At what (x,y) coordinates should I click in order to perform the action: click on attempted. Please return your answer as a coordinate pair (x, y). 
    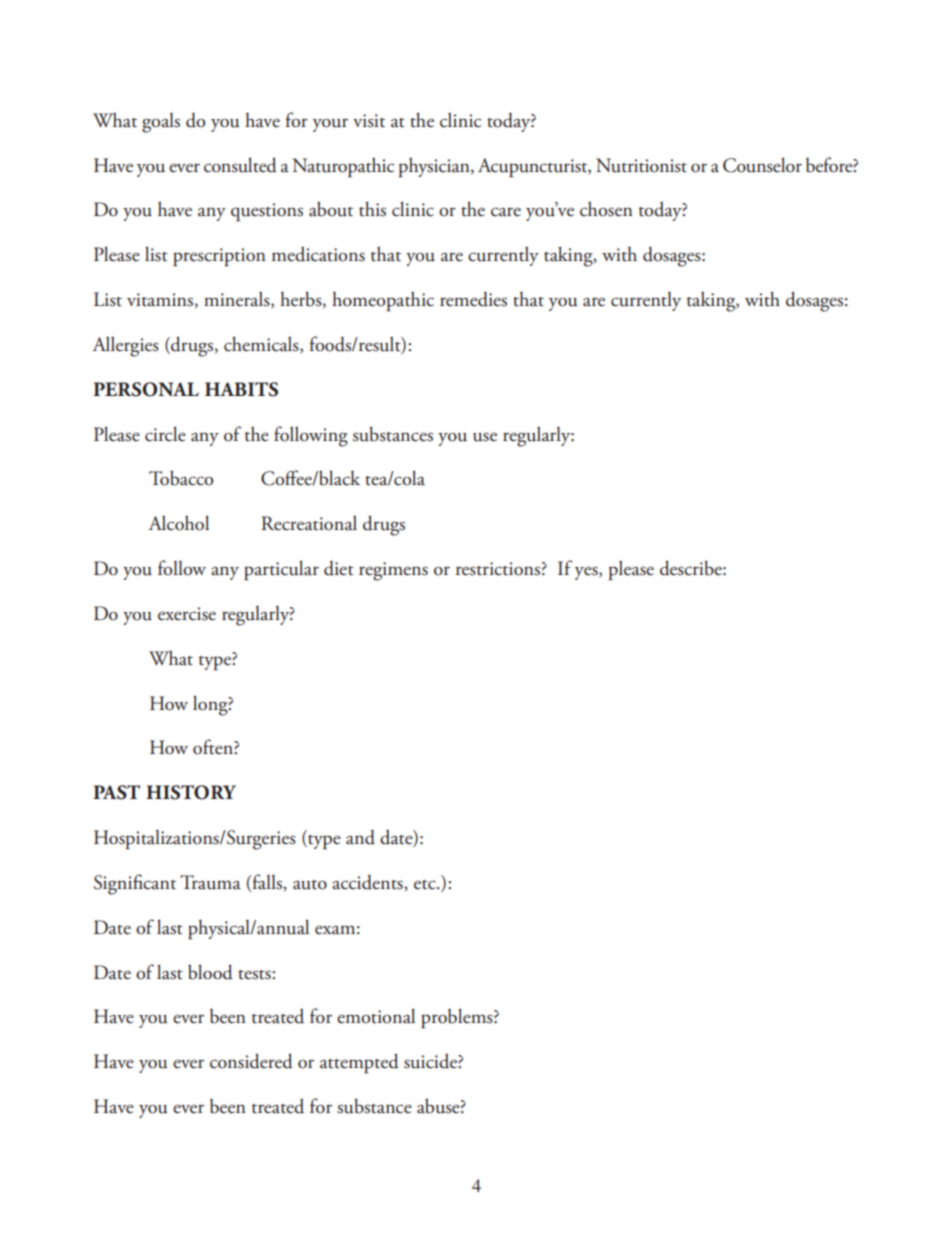
    Looking at the image, I should click on (359, 1063).
